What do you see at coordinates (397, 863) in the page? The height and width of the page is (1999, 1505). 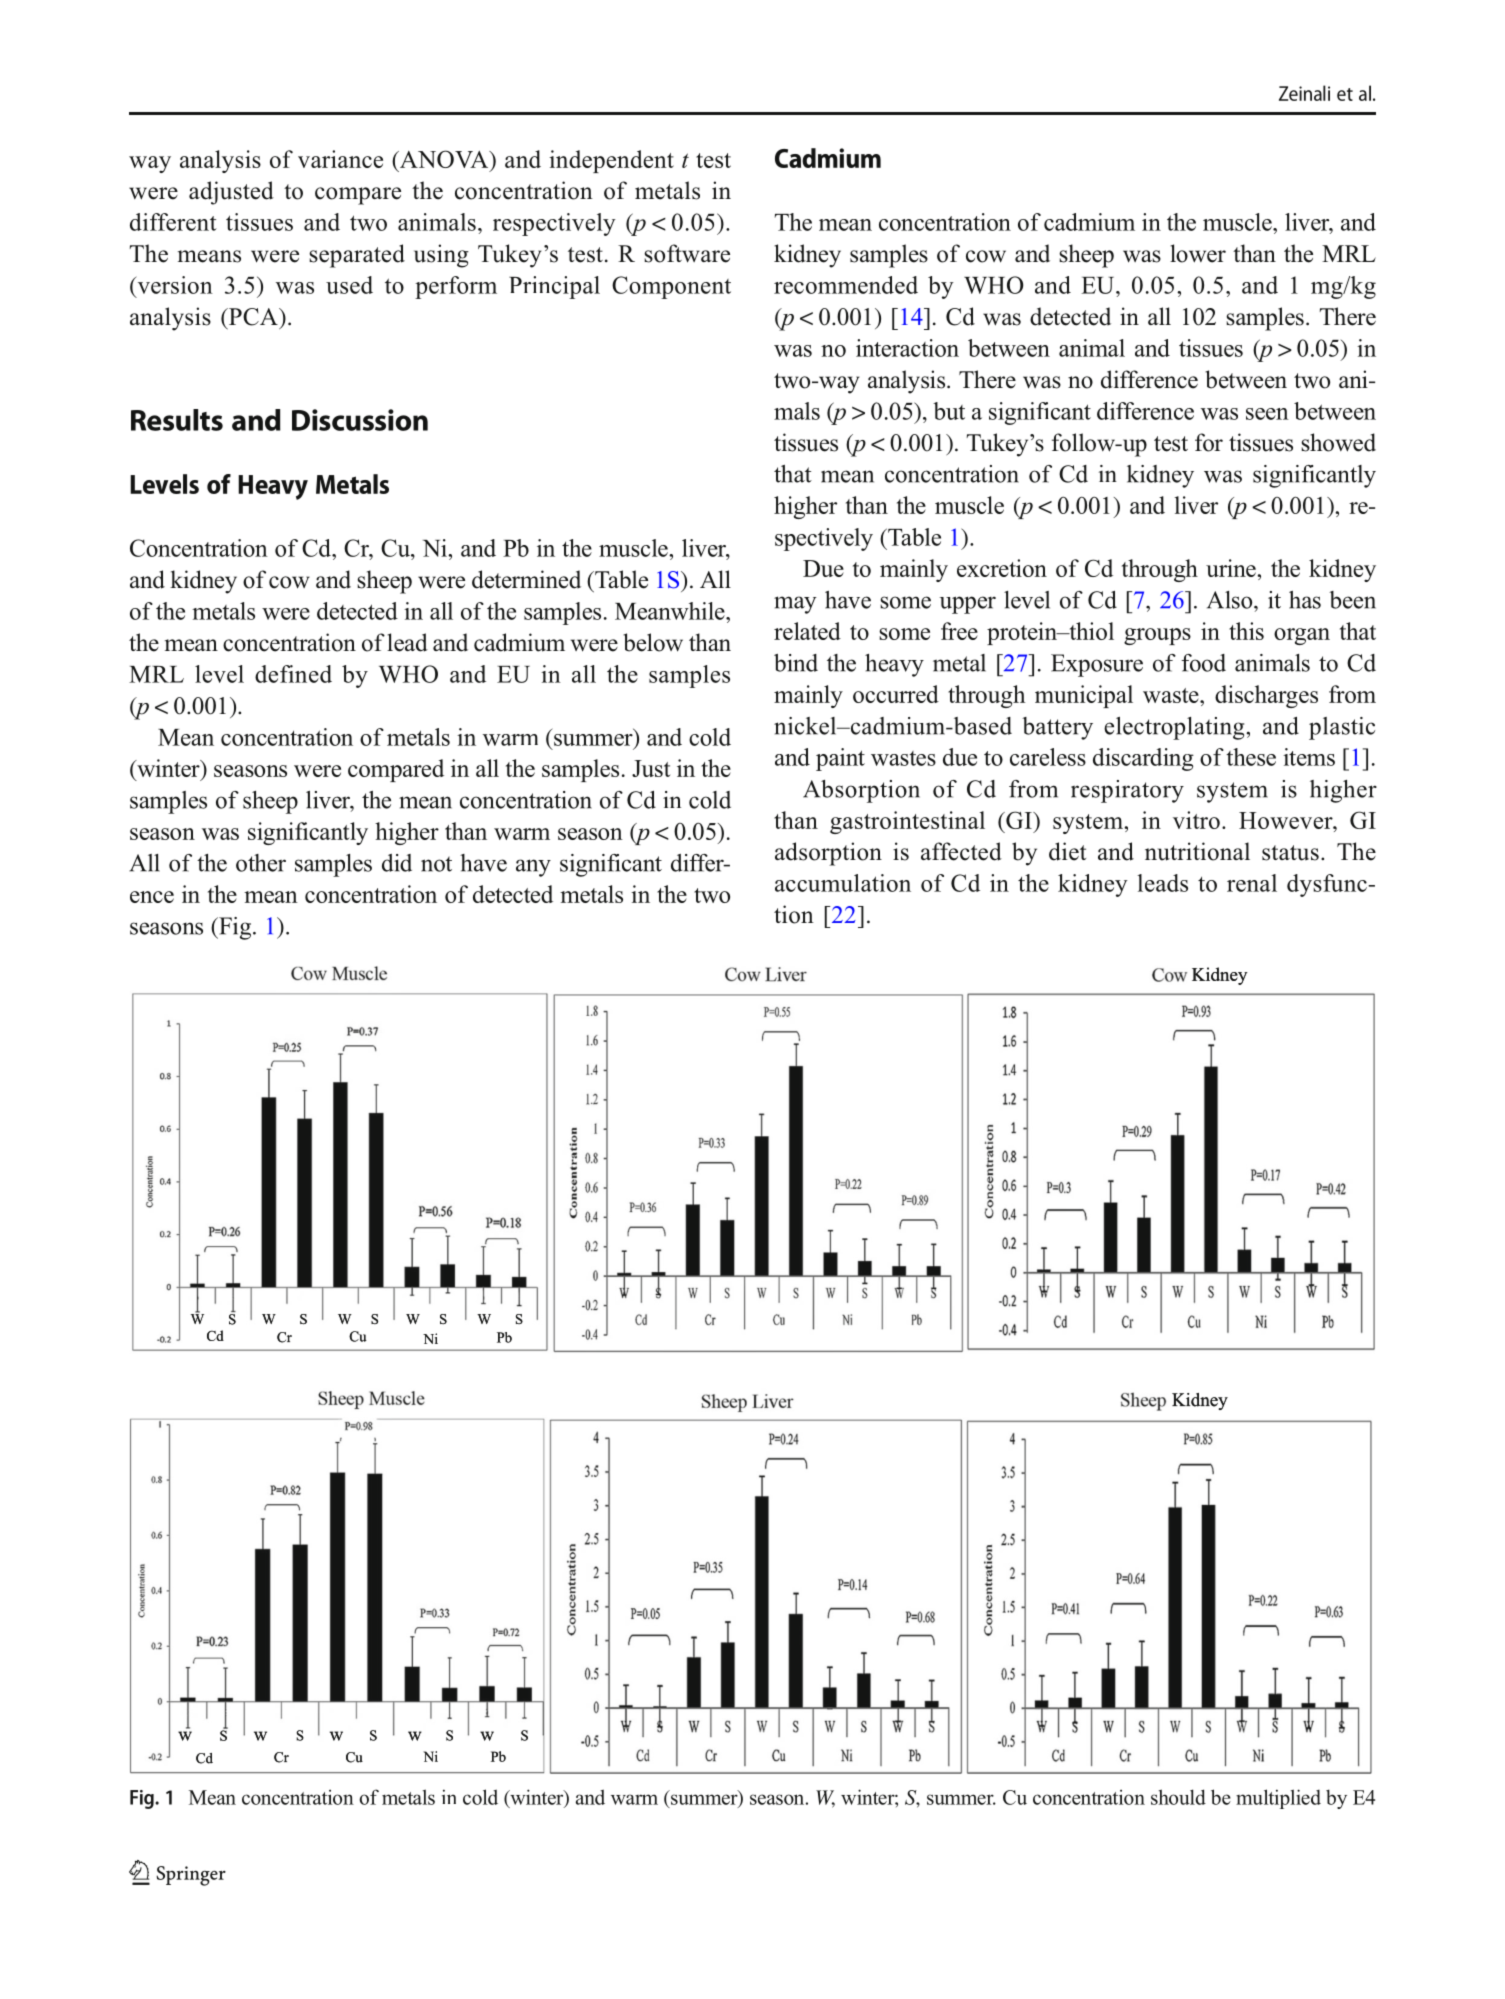 I see `did` at bounding box center [397, 863].
